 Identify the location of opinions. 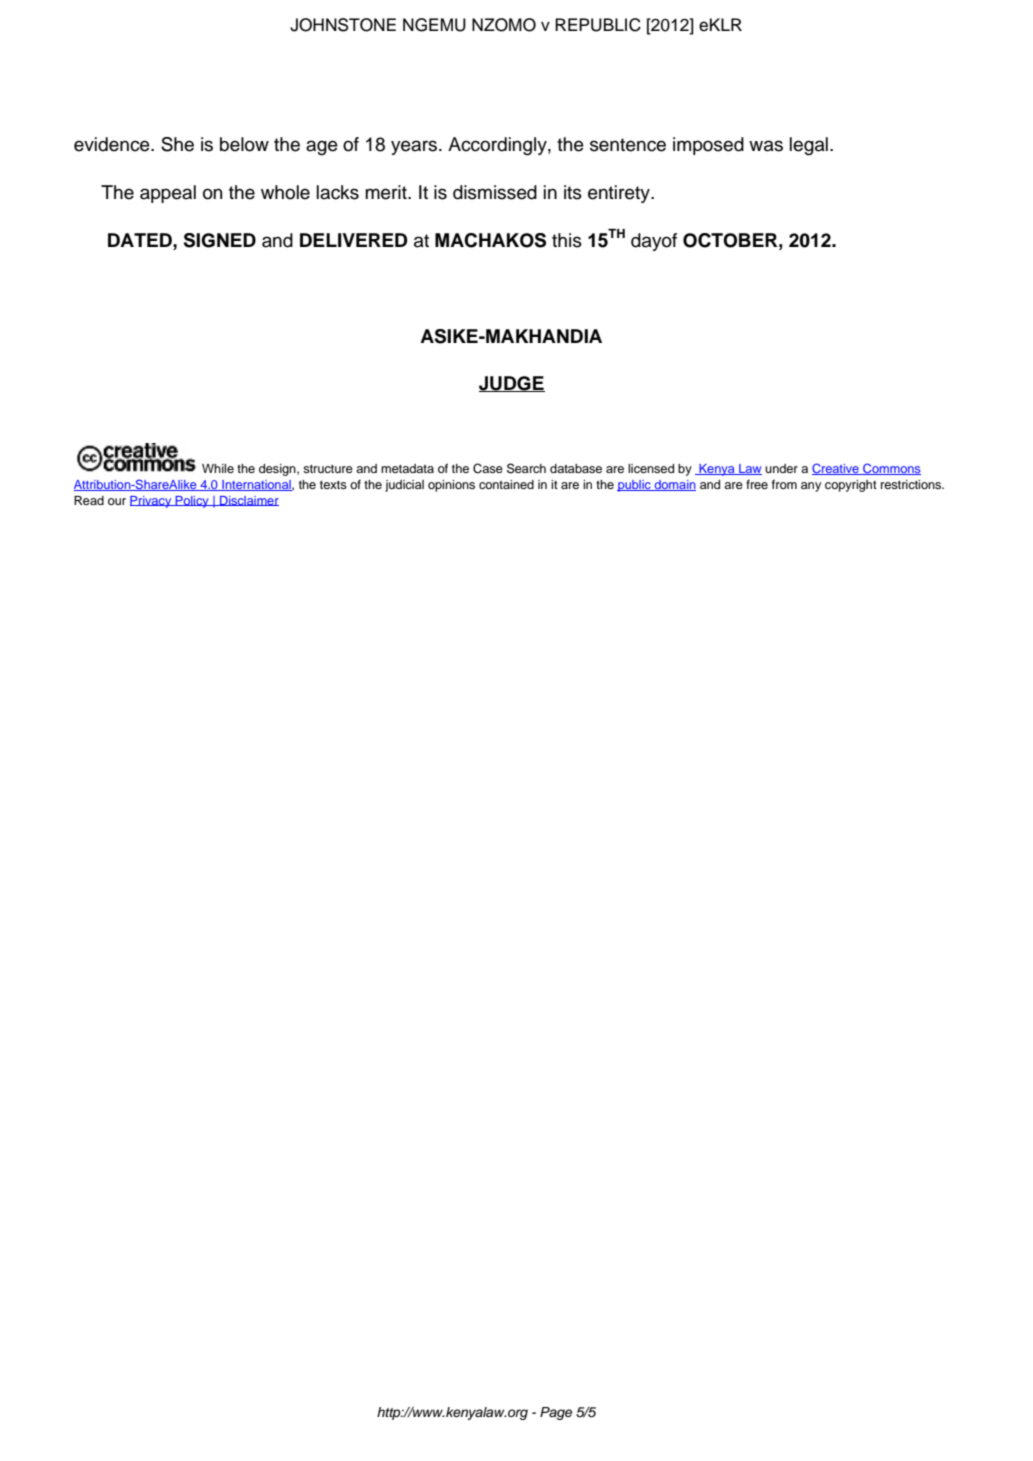
(451, 486).
